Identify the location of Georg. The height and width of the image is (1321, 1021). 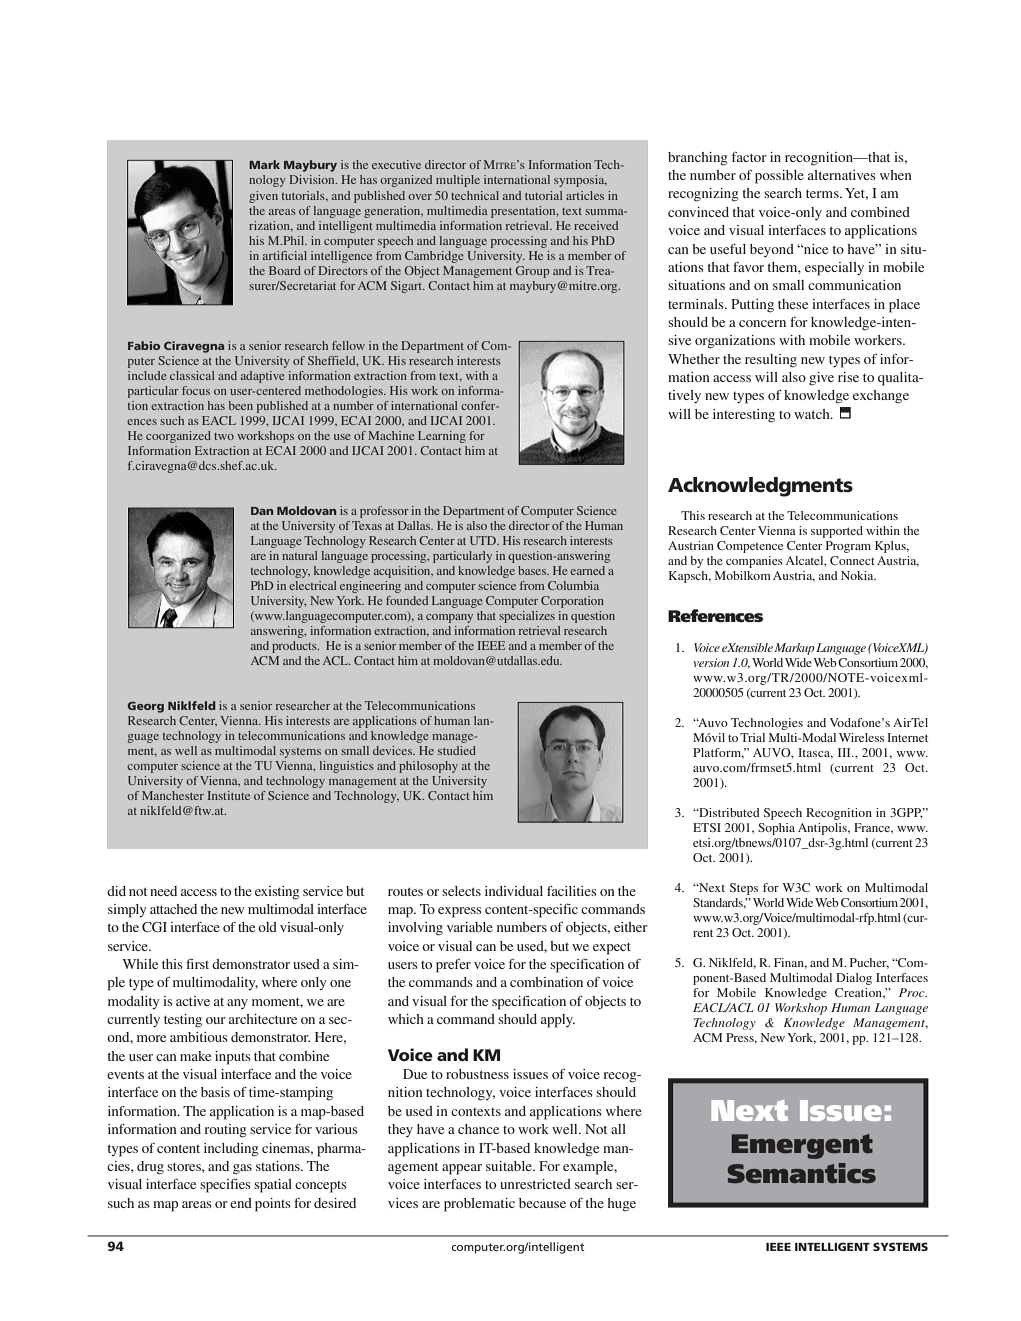
(146, 707).
